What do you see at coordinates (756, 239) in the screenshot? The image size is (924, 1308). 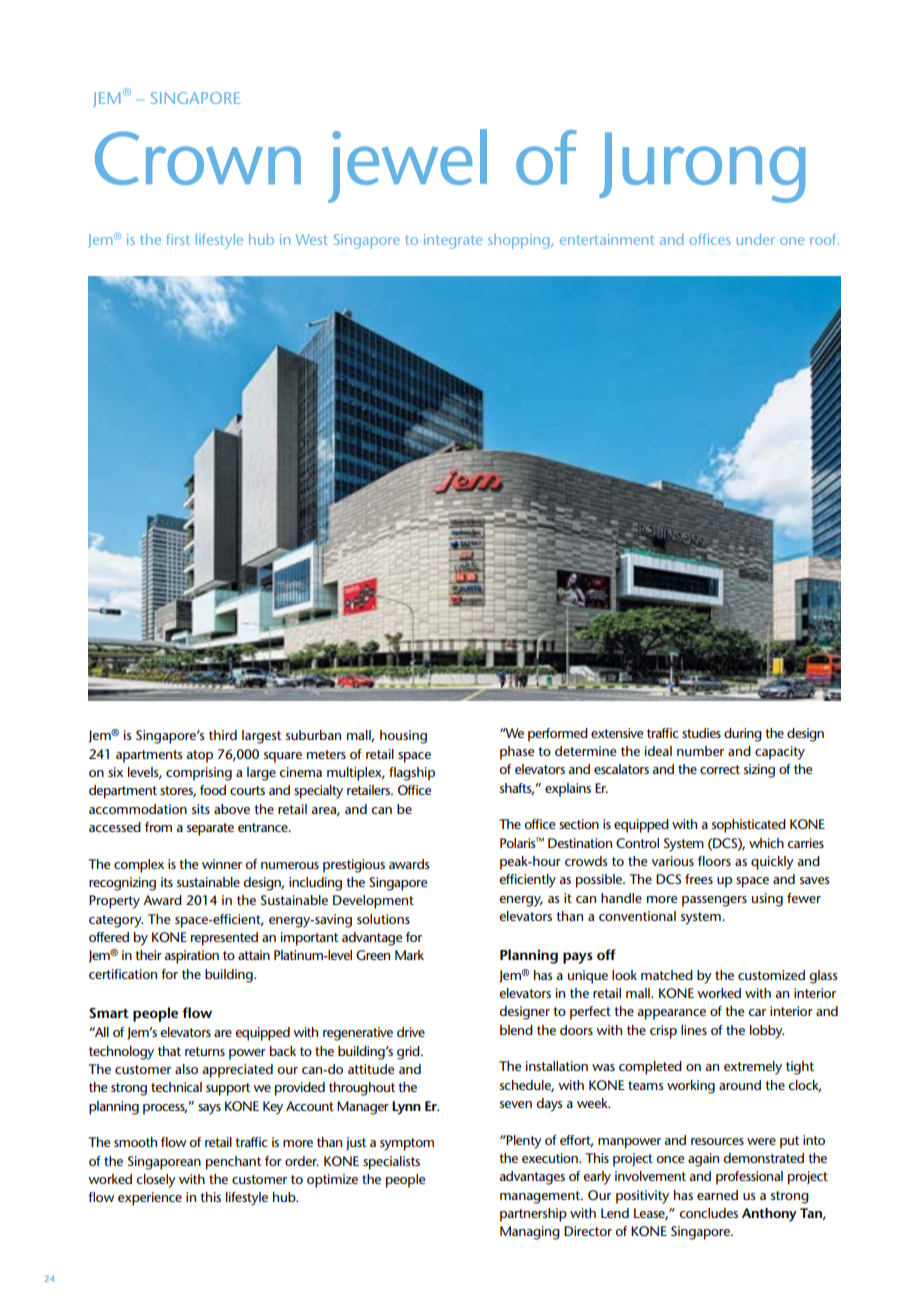 I see `under` at bounding box center [756, 239].
